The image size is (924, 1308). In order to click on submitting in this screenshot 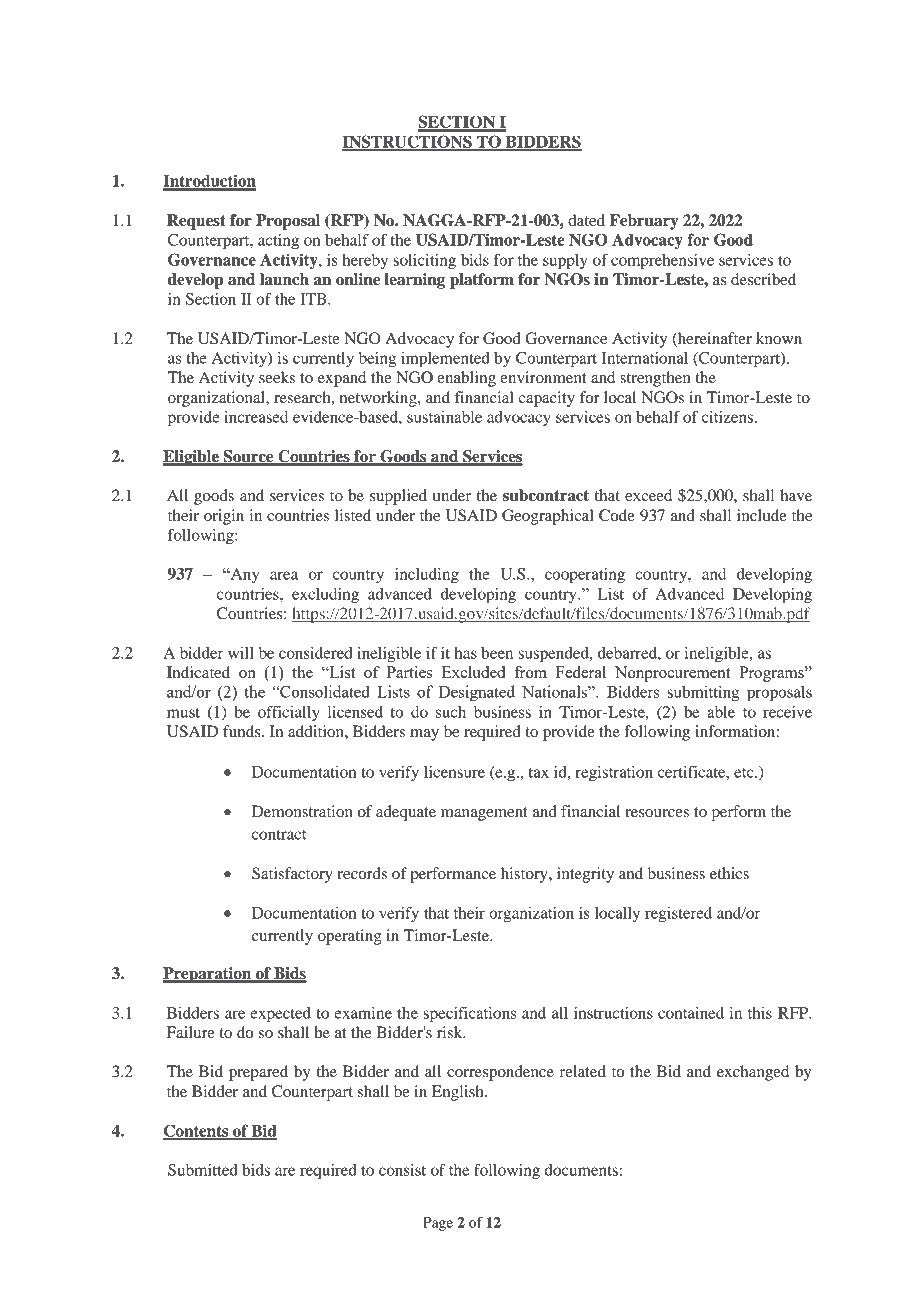, I will do `click(703, 694)`.
